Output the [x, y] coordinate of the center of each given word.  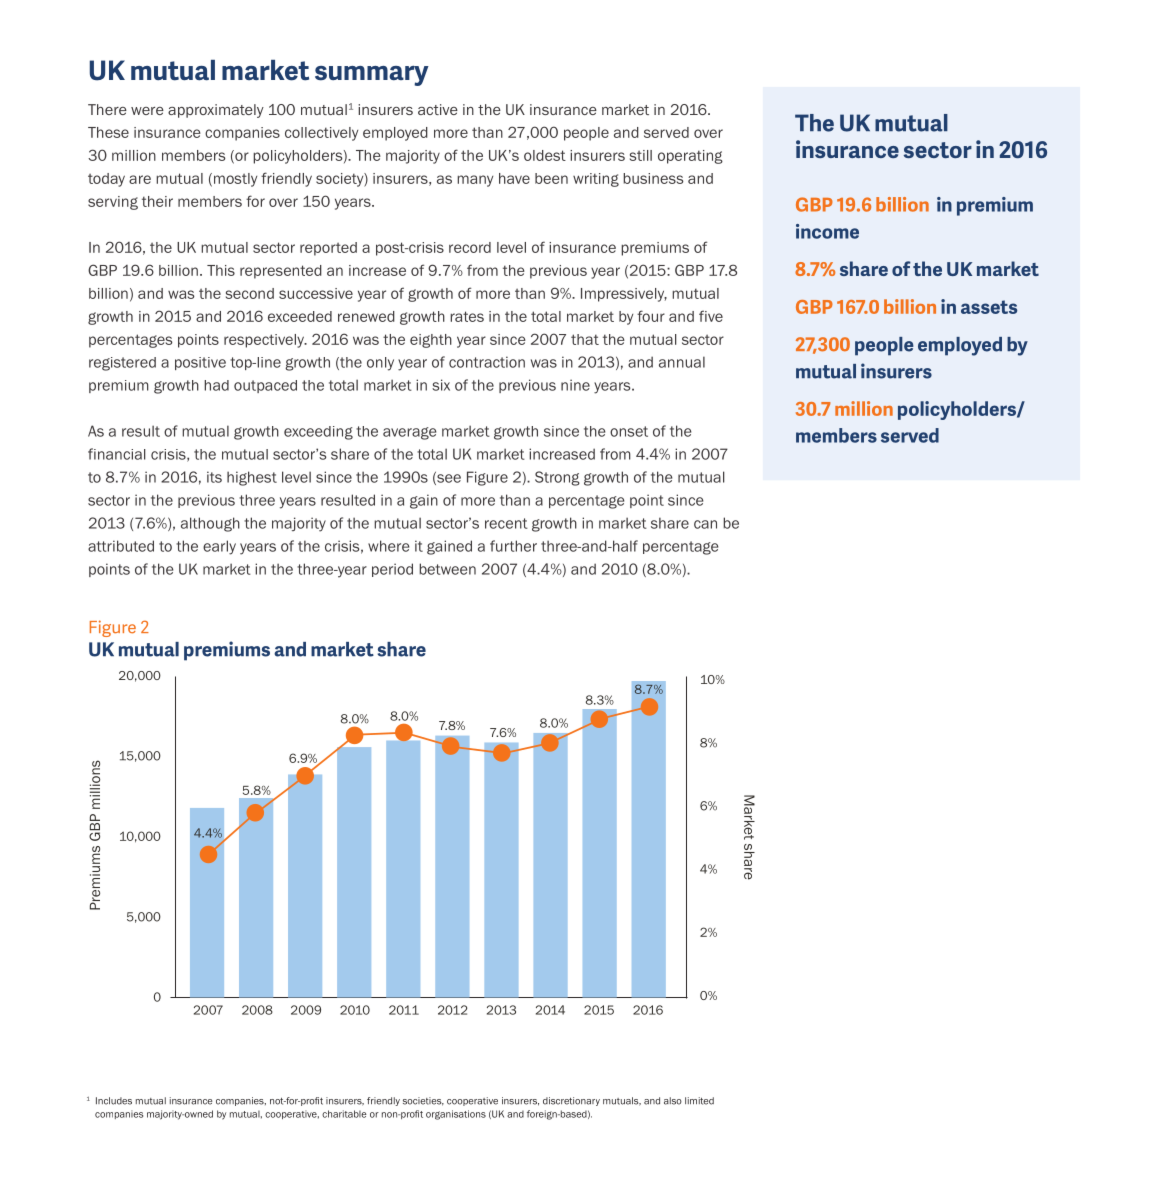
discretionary [571, 1101]
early [219, 547]
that [585, 339]
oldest [545, 155]
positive [200, 363]
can [705, 524]
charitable [344, 1114]
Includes [114, 1101]
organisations [456, 1115]
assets [989, 307]
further [513, 546]
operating [690, 157]
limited [699, 1101]
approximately [216, 111]
